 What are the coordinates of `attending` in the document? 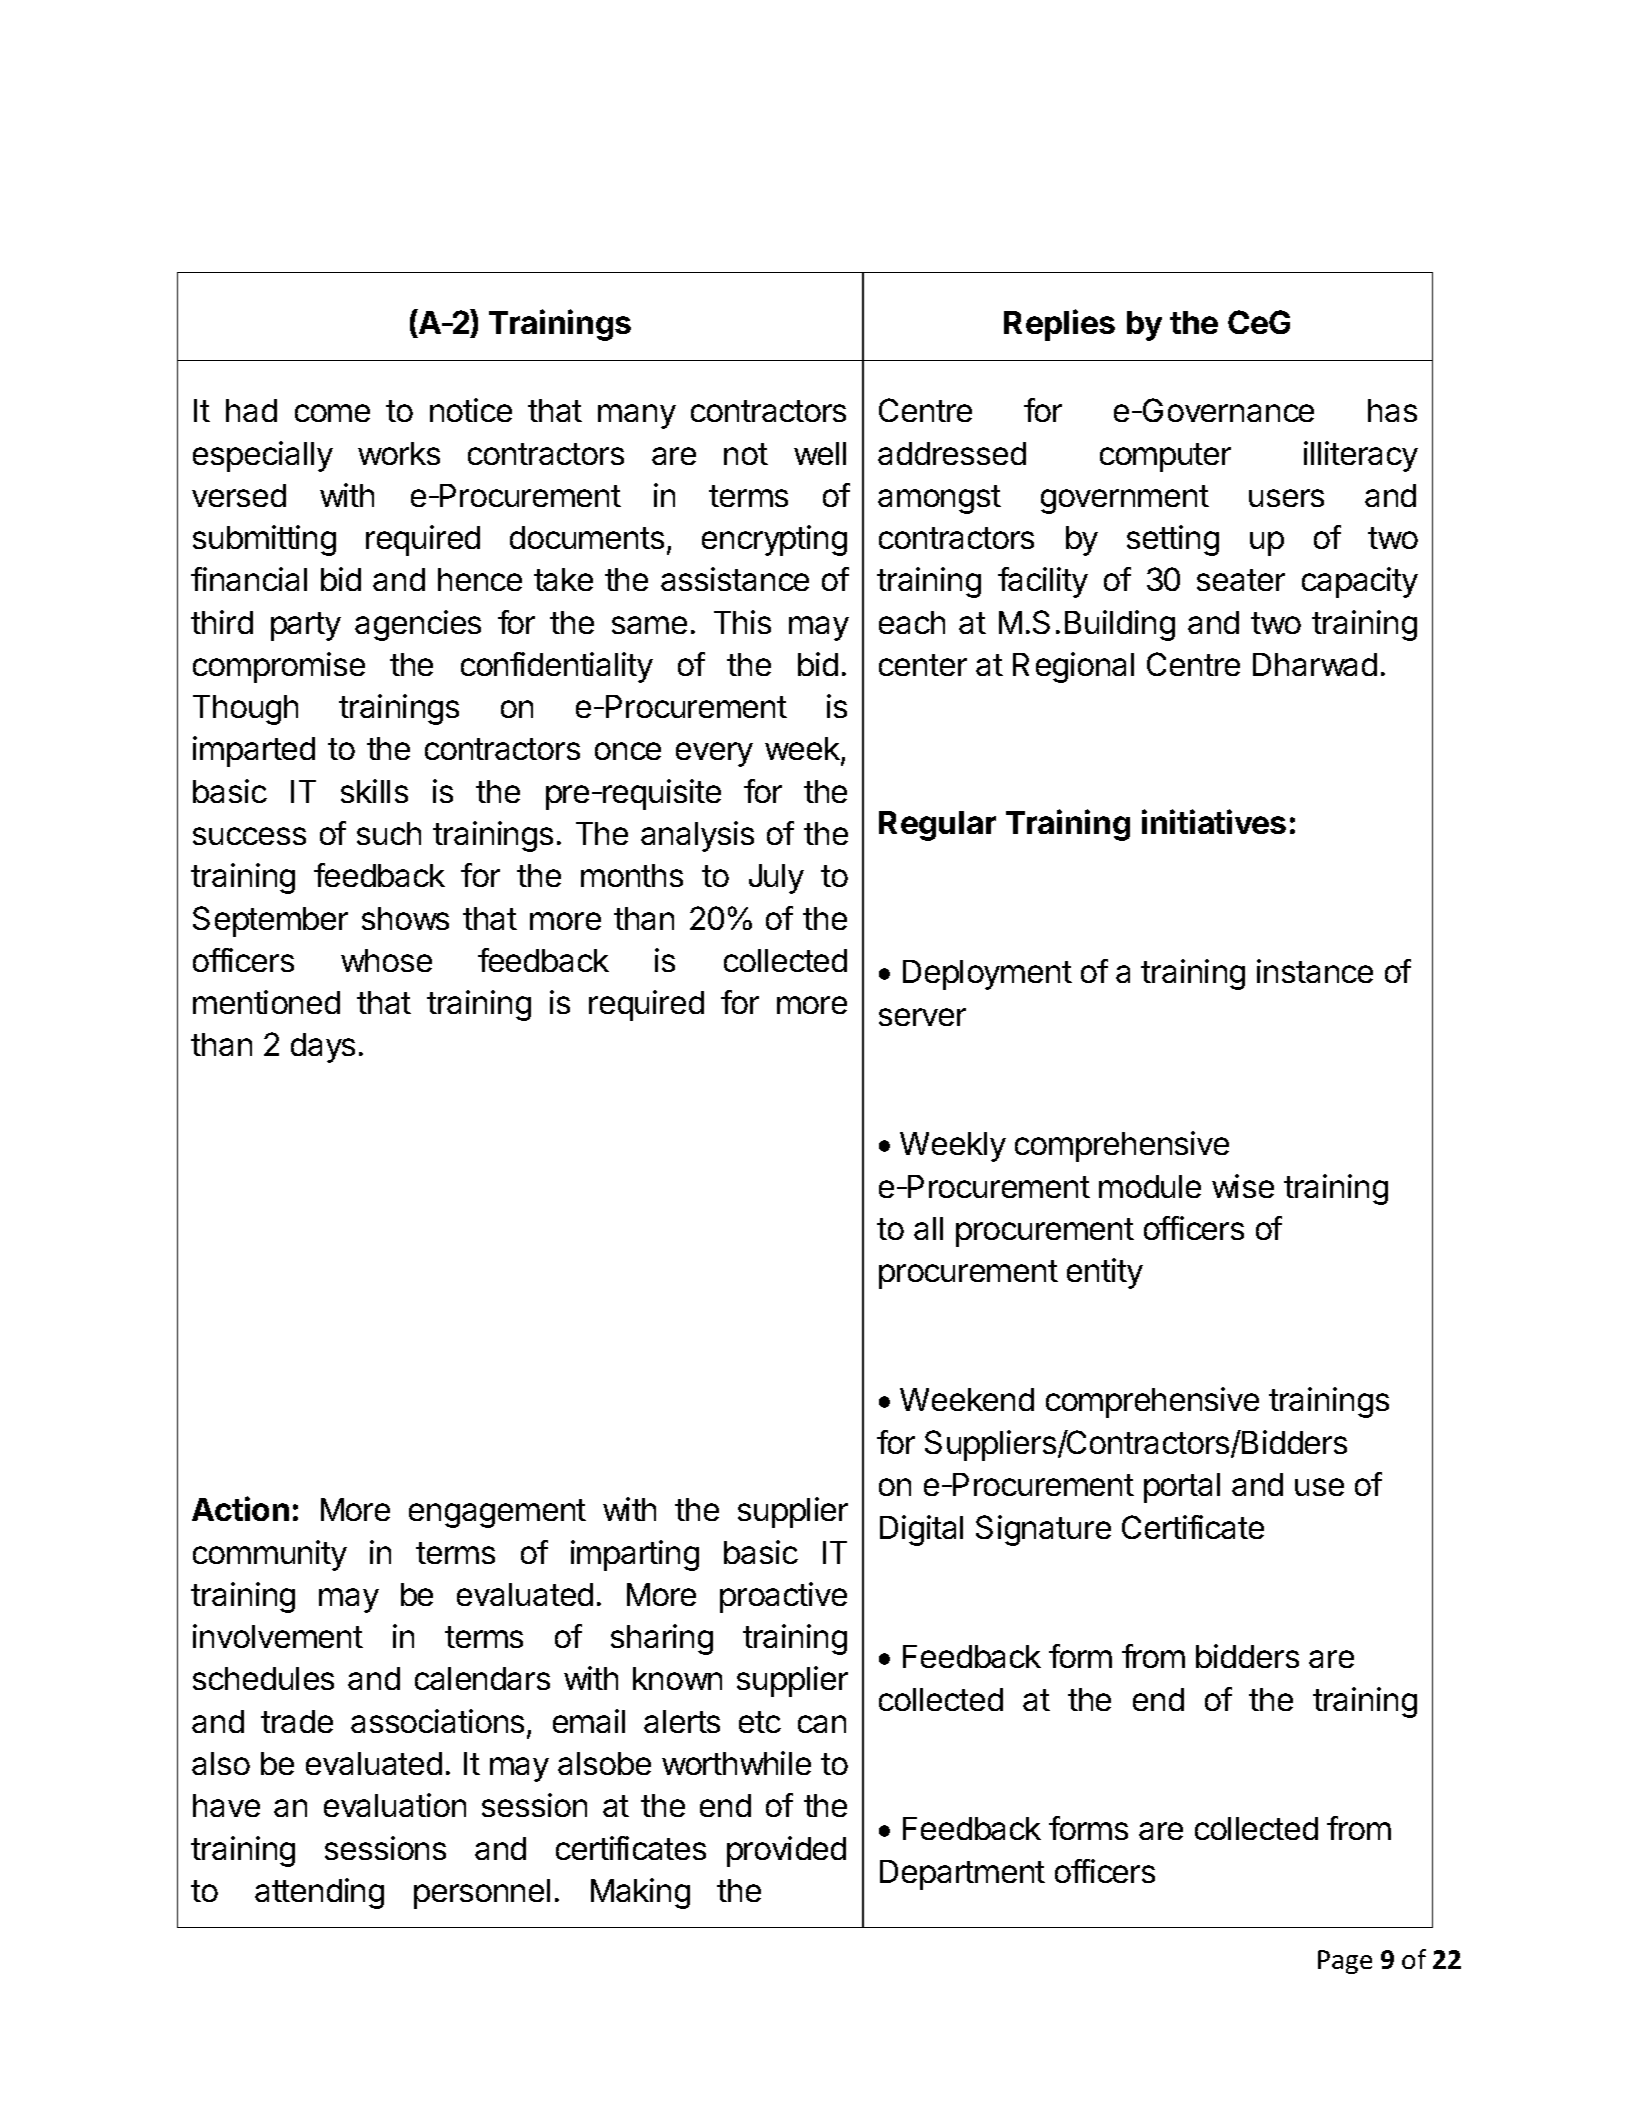 It's located at (319, 1893).
